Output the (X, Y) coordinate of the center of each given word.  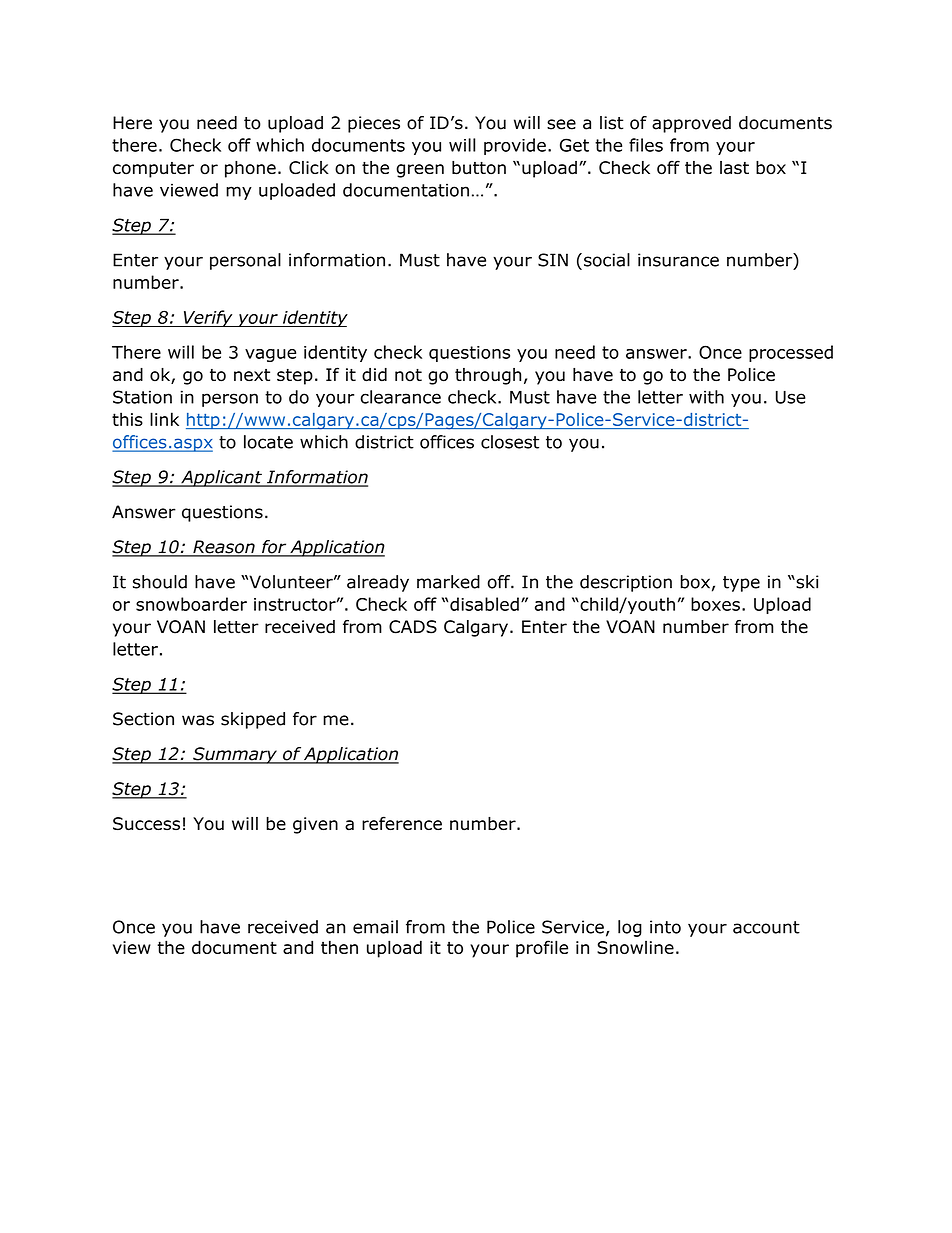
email (375, 927)
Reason (224, 548)
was (198, 720)
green (420, 171)
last (734, 168)
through (488, 376)
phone (250, 169)
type (741, 584)
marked (448, 582)
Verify (208, 318)
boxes (715, 604)
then (339, 947)
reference (402, 823)
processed (791, 353)
